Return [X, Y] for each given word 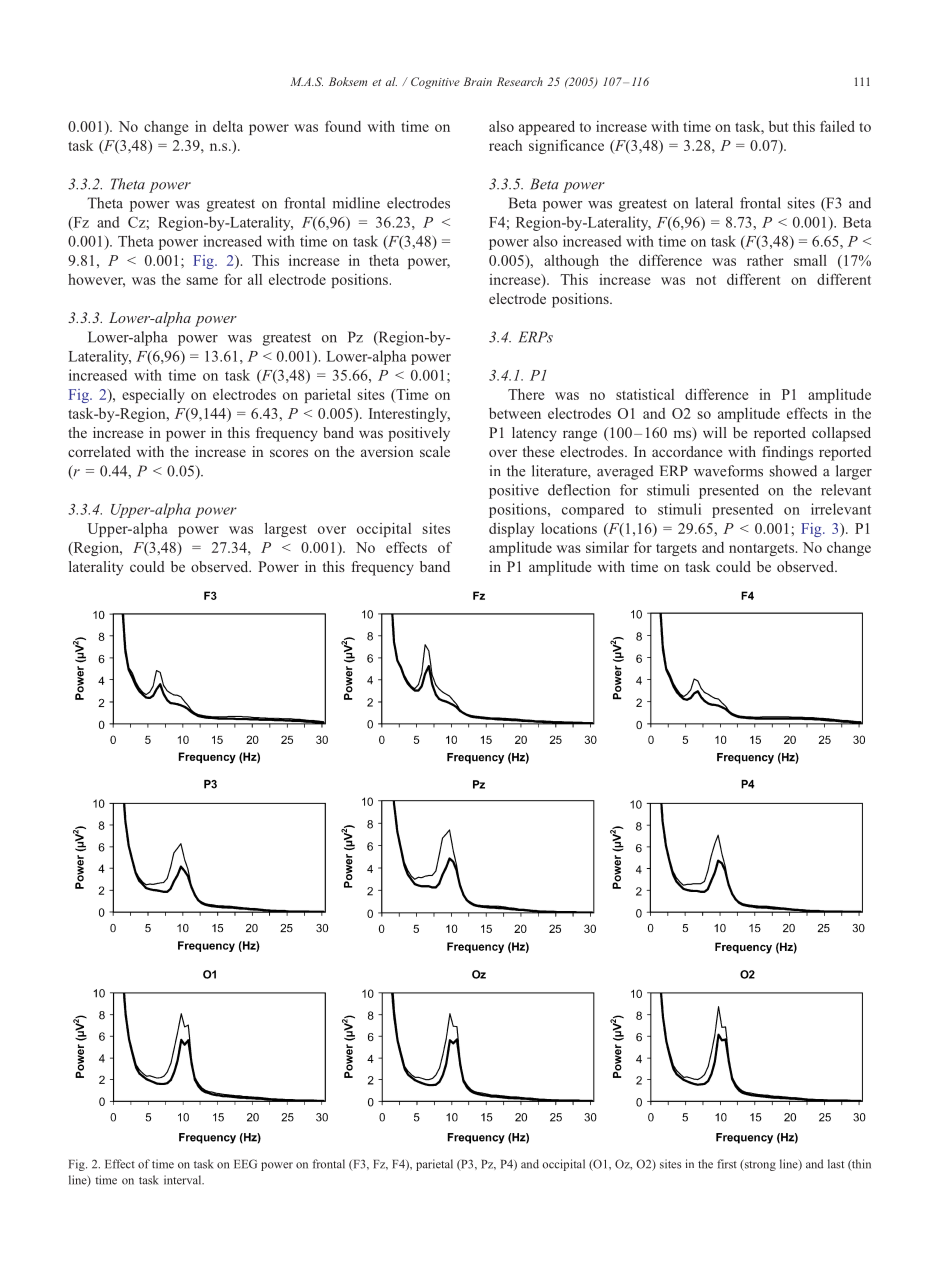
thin [860, 1164]
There [526, 394]
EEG [245, 1164]
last [836, 1164]
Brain [478, 81]
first [727, 1164]
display [511, 530]
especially [153, 396]
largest [286, 529]
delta [228, 126]
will [715, 432]
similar [607, 547]
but [778, 126]
